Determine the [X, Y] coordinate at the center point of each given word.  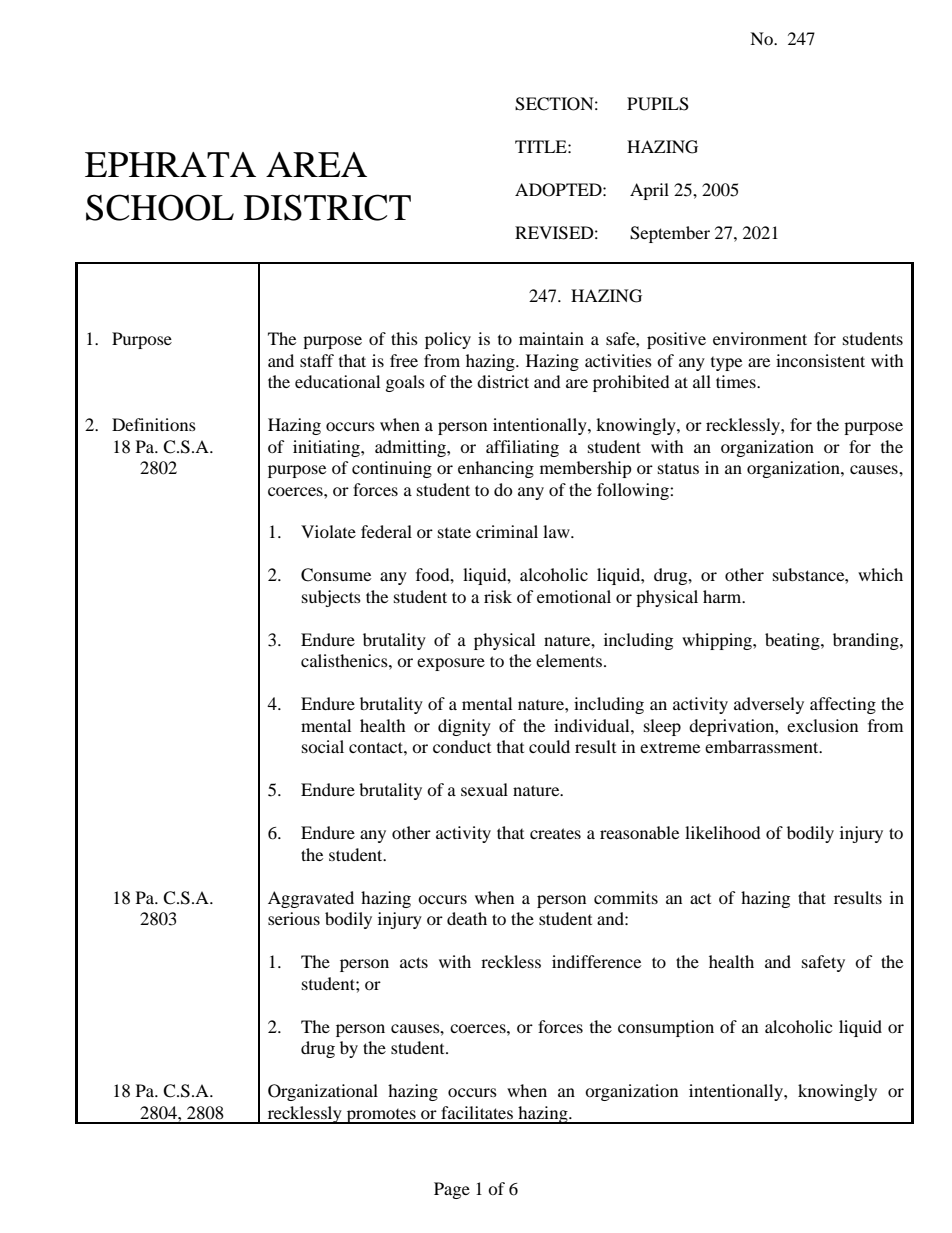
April [649, 191]
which [880, 574]
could [549, 746]
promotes [381, 1116]
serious [294, 918]
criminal [507, 531]
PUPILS [658, 104]
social [323, 746]
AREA [316, 164]
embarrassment [763, 746]
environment [760, 338]
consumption [666, 1028]
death [467, 918]
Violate [328, 531]
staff [317, 360]
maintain [551, 338]
